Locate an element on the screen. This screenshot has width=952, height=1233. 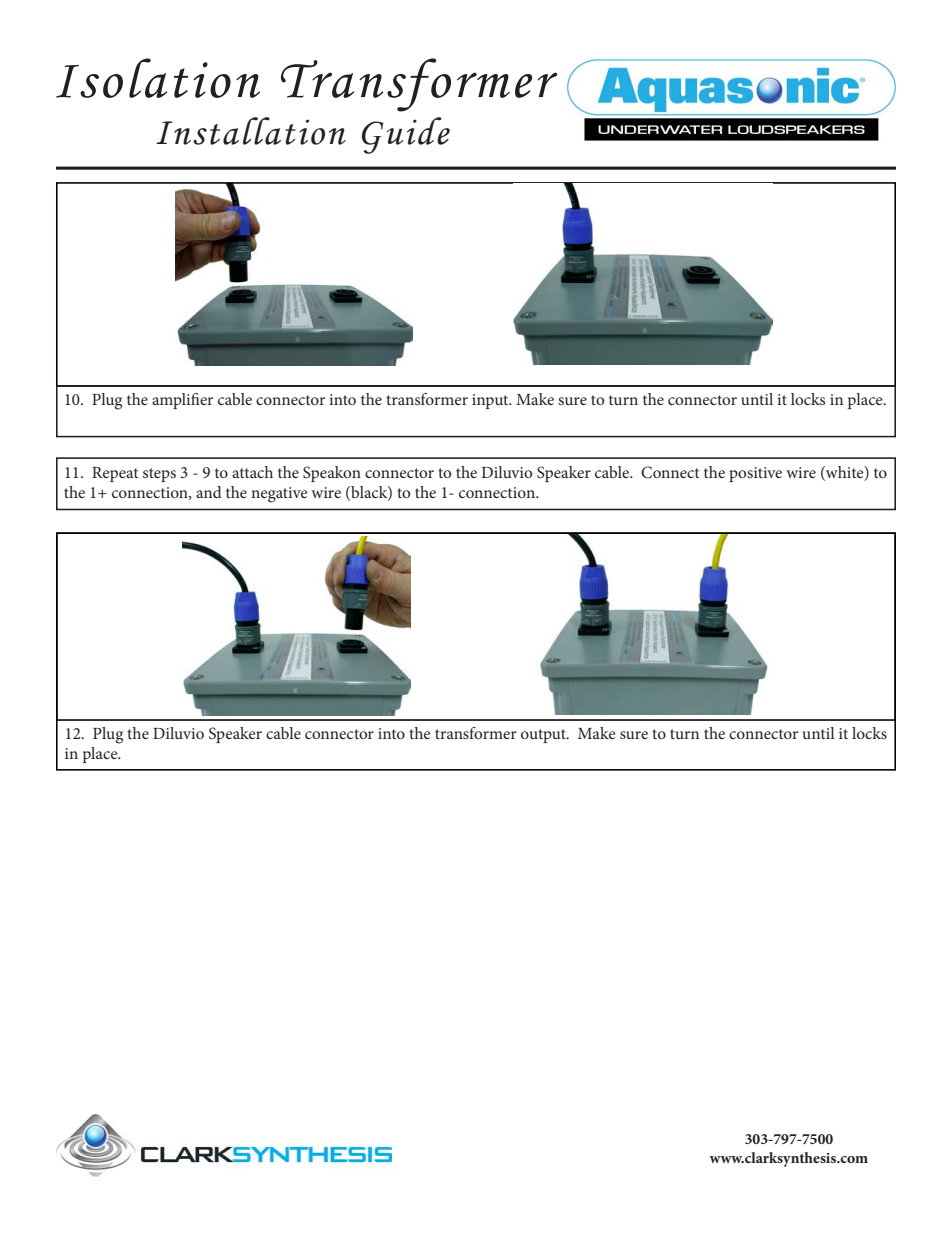
Installation is located at coordinates (251, 131).
